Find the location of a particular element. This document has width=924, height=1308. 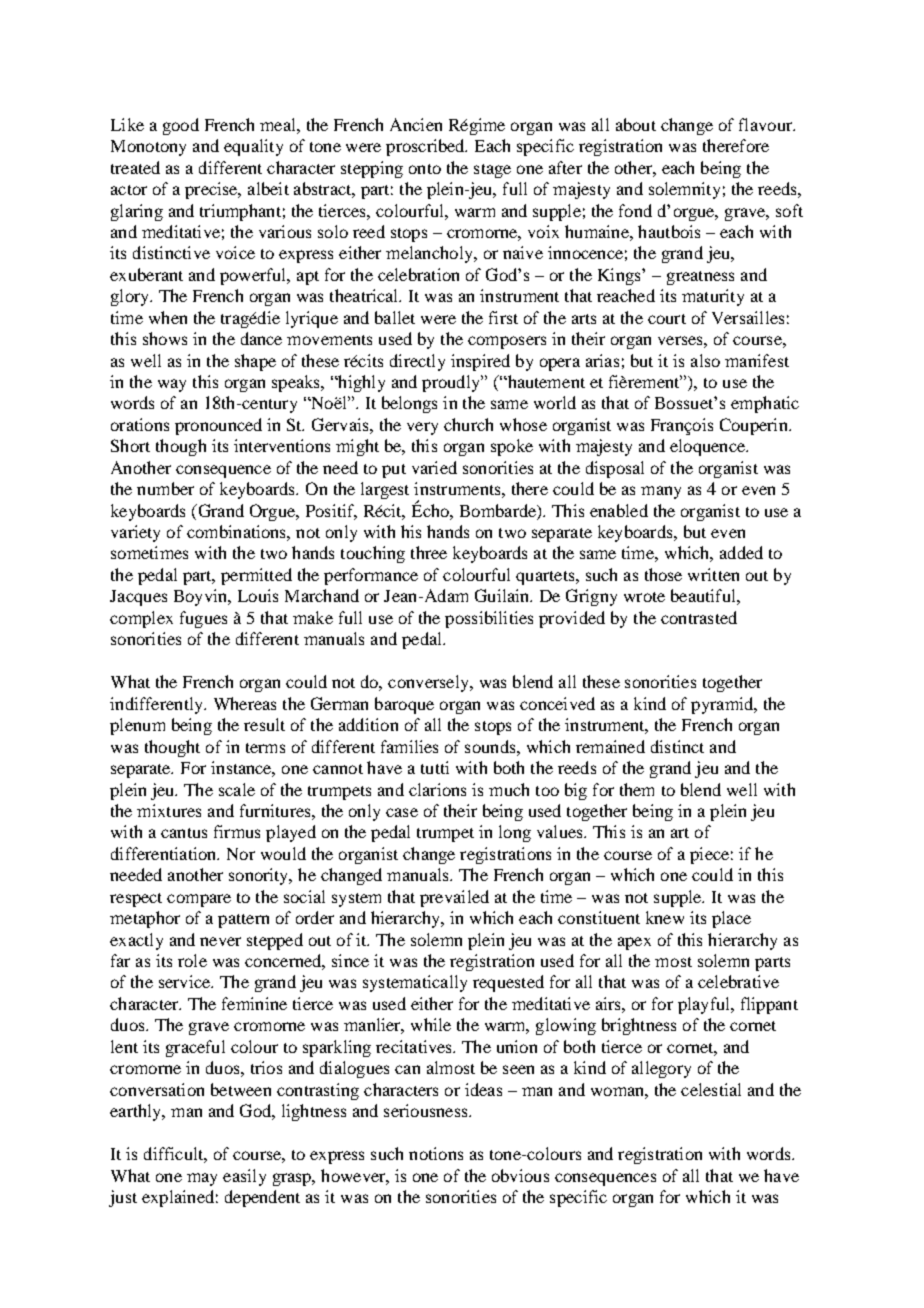

varied is located at coordinates (434, 467).
